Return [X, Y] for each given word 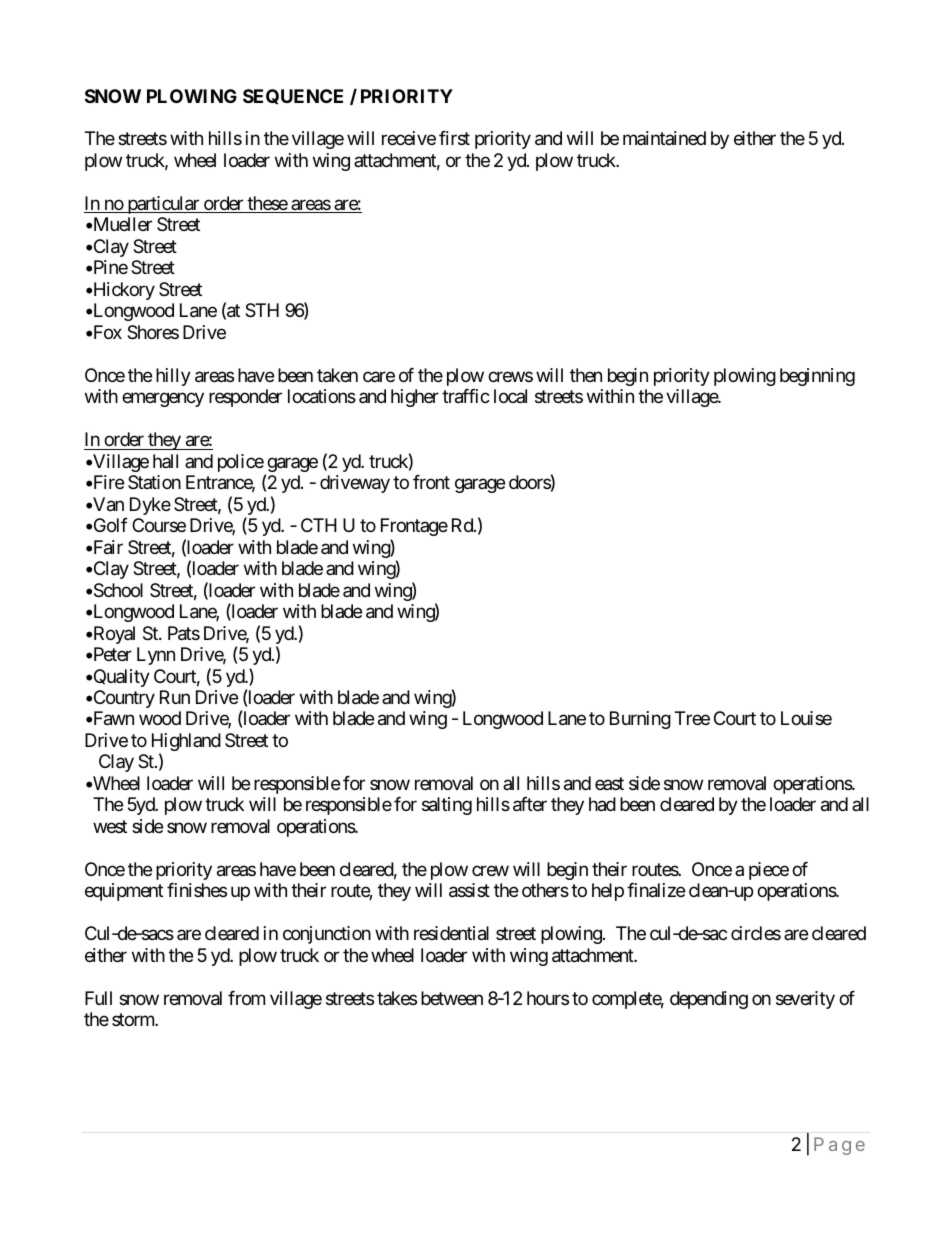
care [379, 376]
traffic [466, 396]
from [246, 998]
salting [447, 806]
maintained [664, 138]
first [454, 138]
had [602, 804]
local [510, 396]
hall [165, 461]
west [110, 826]
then [586, 375]
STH [262, 310]
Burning [640, 720]
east [609, 783]
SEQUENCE [293, 96]
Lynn [156, 656]
